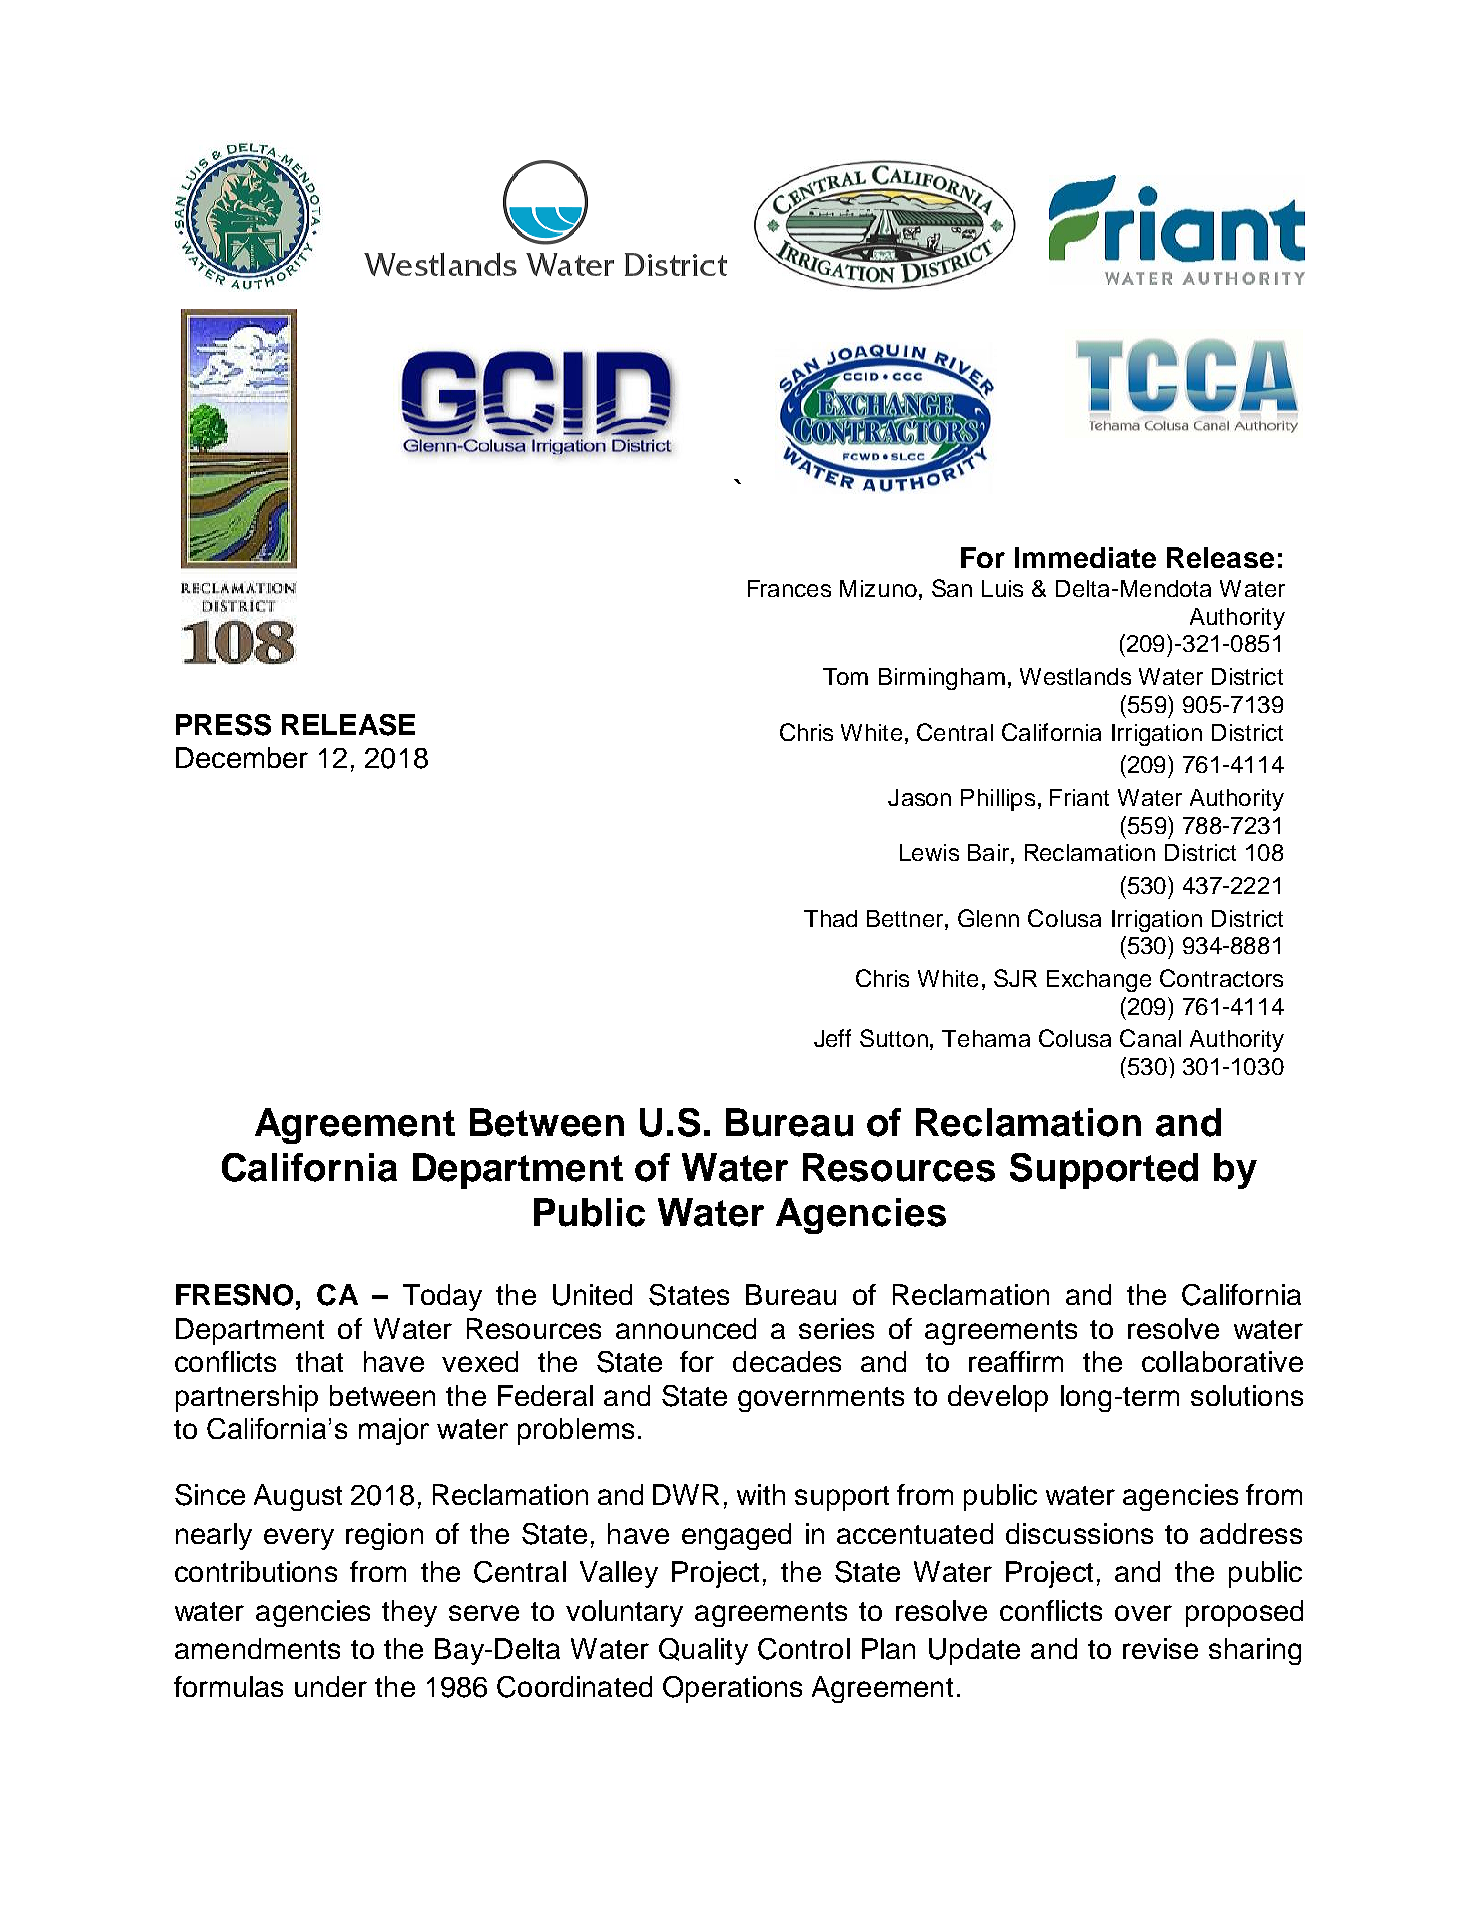 The height and width of the image is (1913, 1478). Describe the element at coordinates (789, 588) in the image. I see `Frances` at that location.
